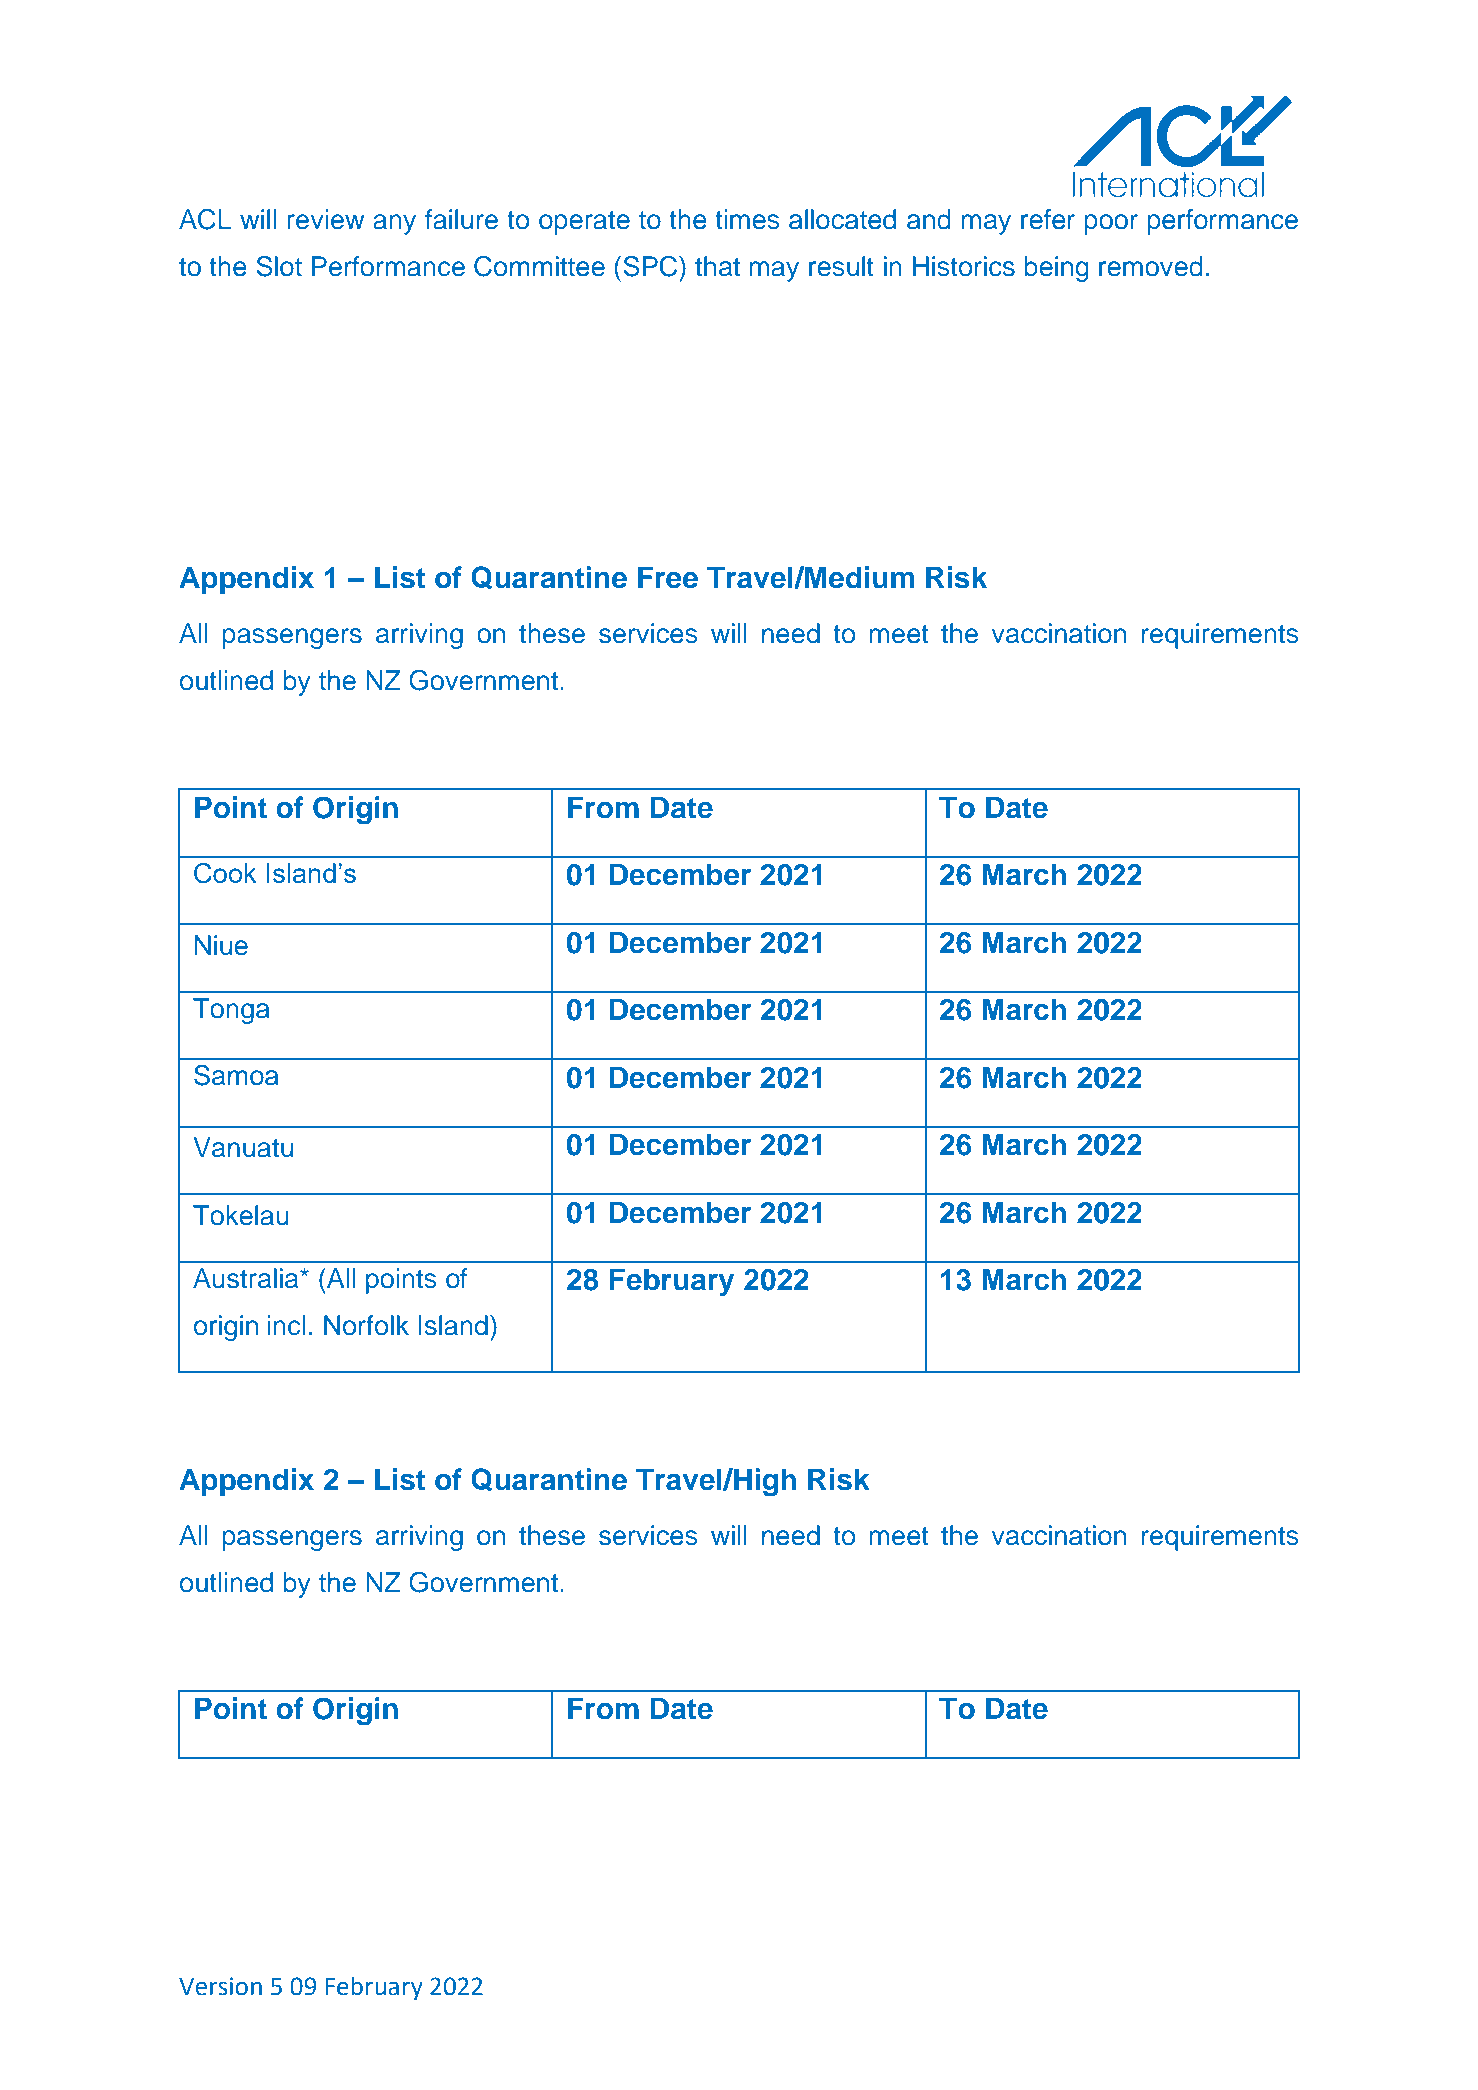 The width and height of the screenshot is (1478, 2090). I want to click on Slot, so click(279, 266).
